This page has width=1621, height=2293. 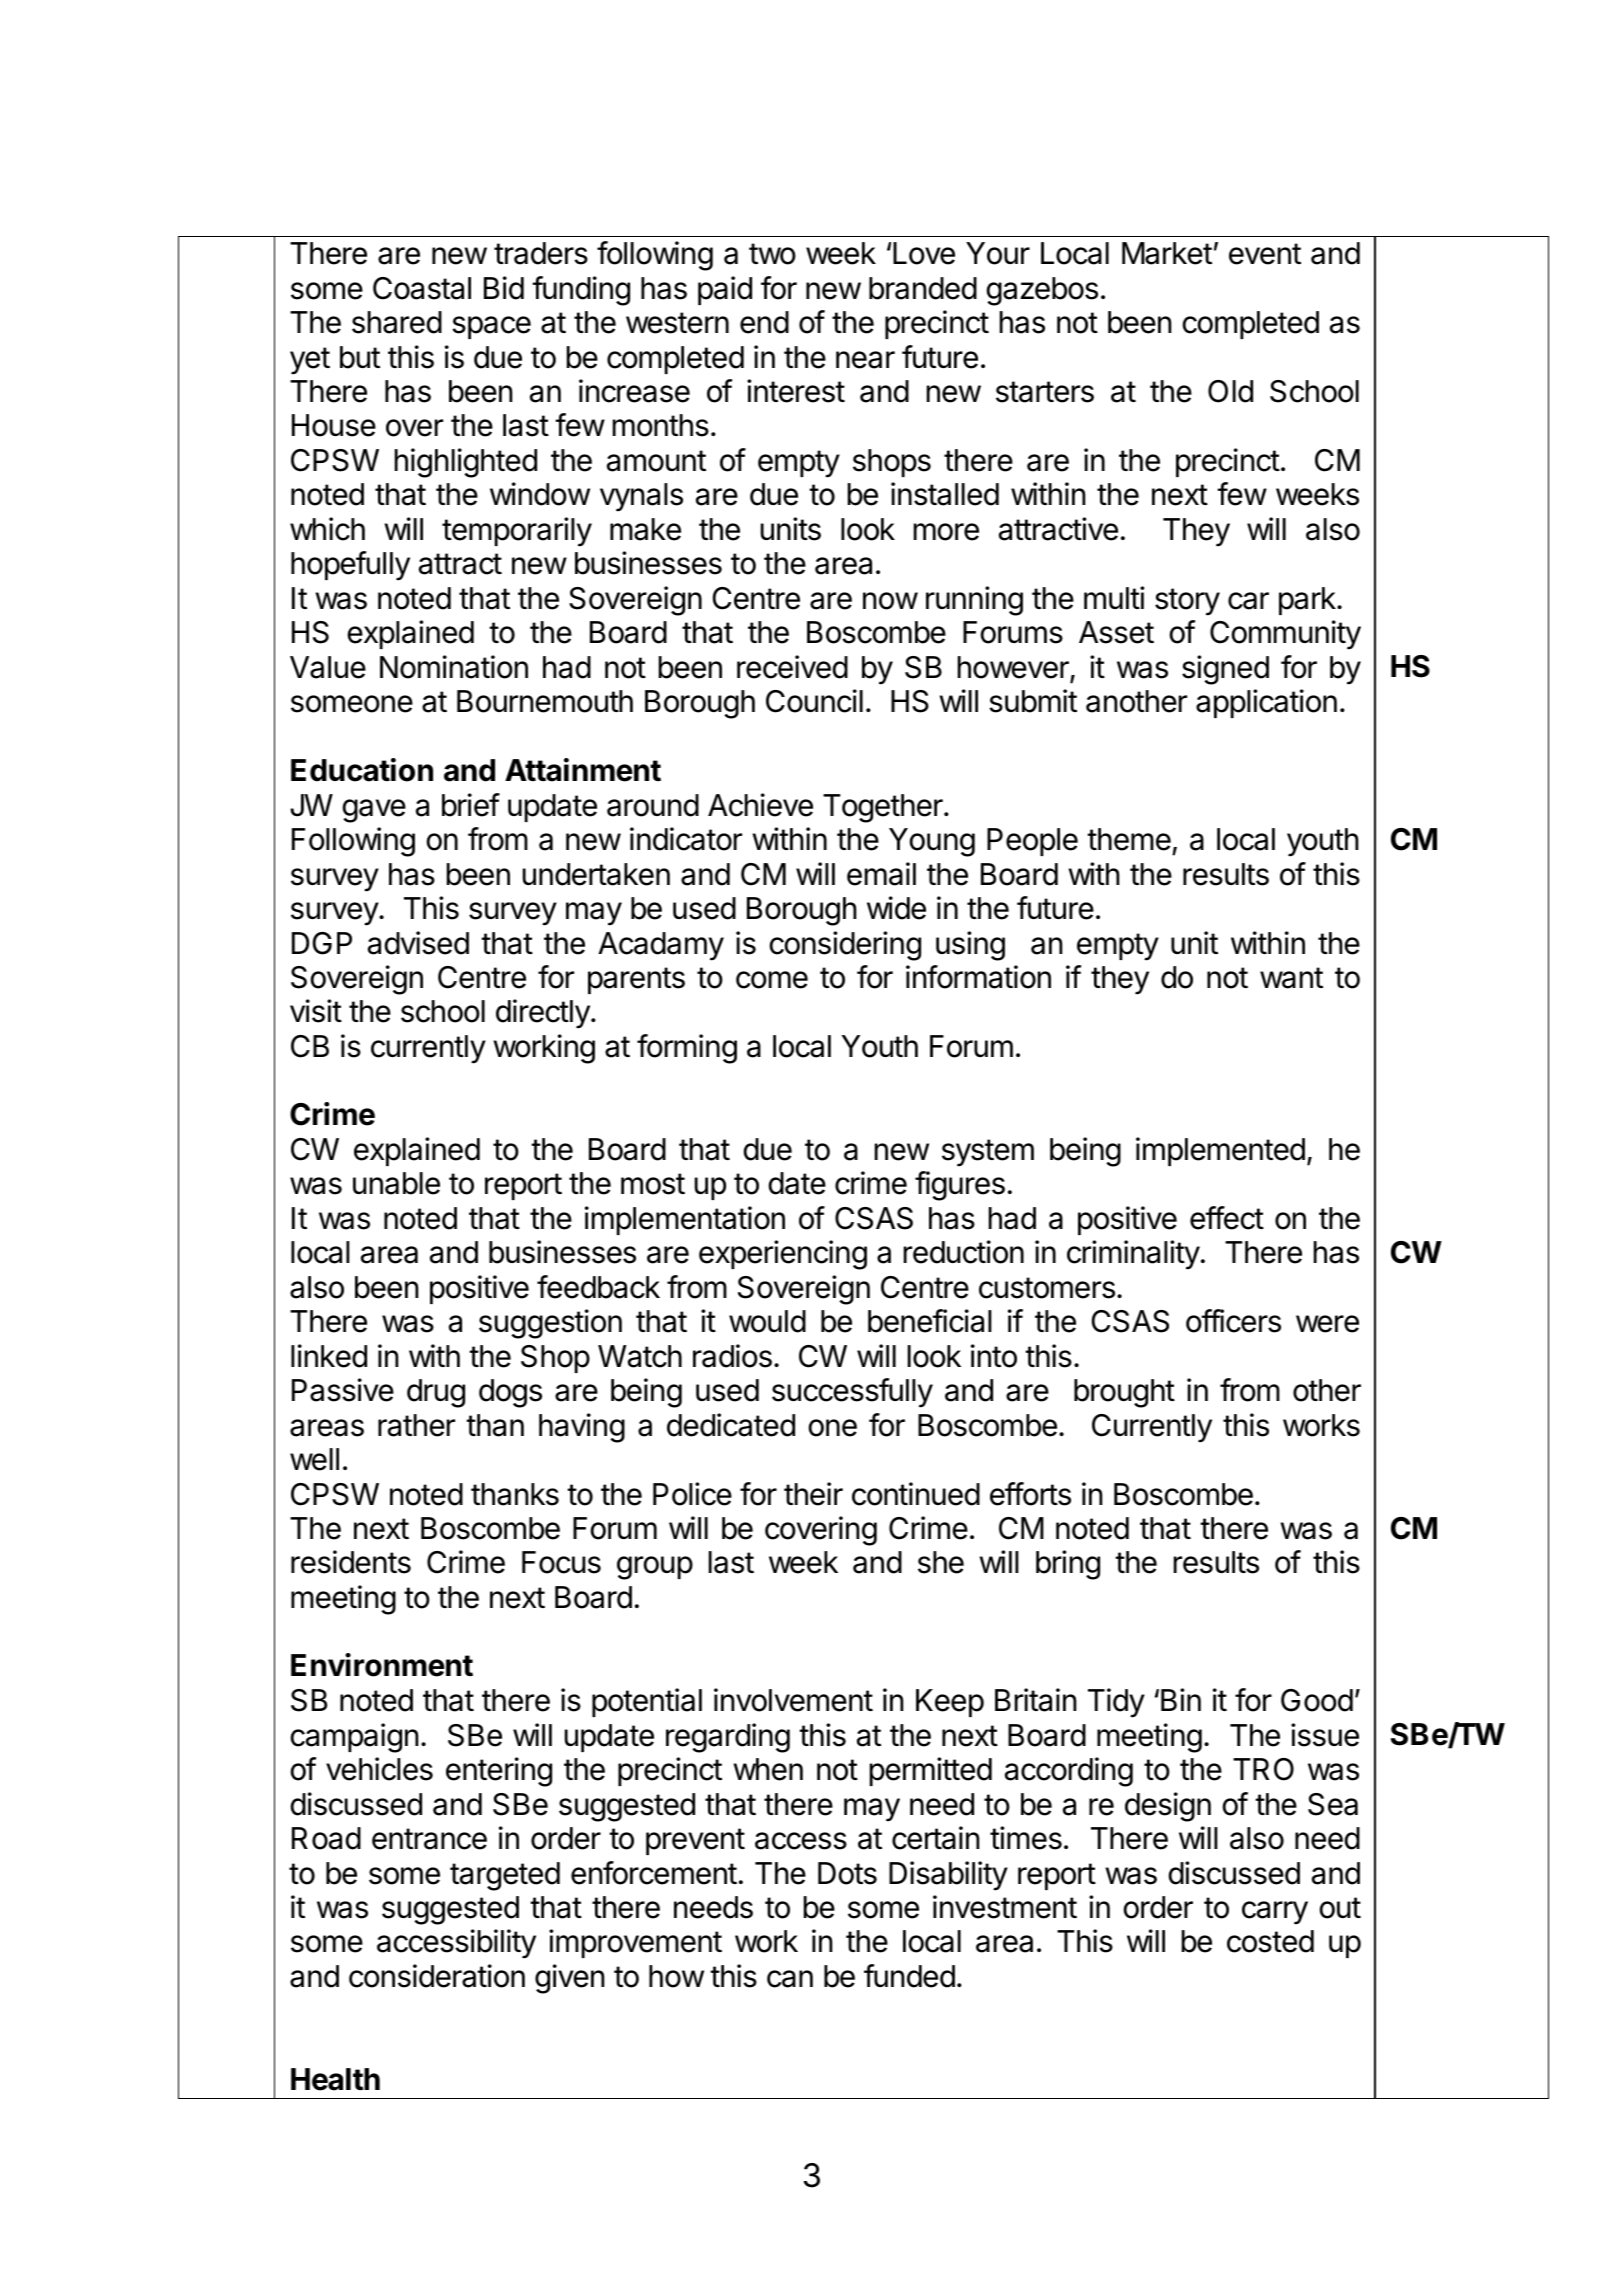 I want to click on brought, so click(x=1124, y=1393).
